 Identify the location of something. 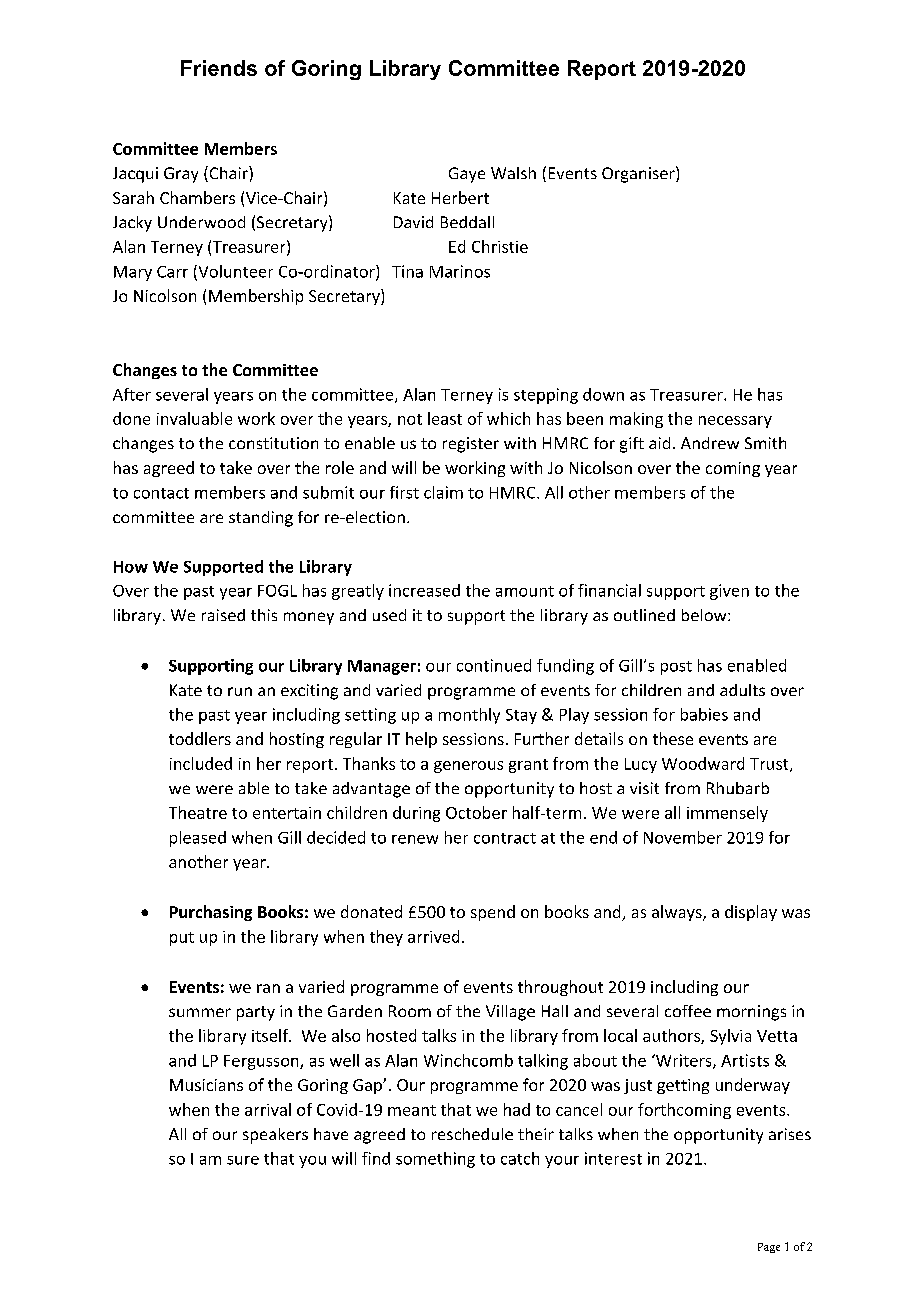
(435, 1160).
